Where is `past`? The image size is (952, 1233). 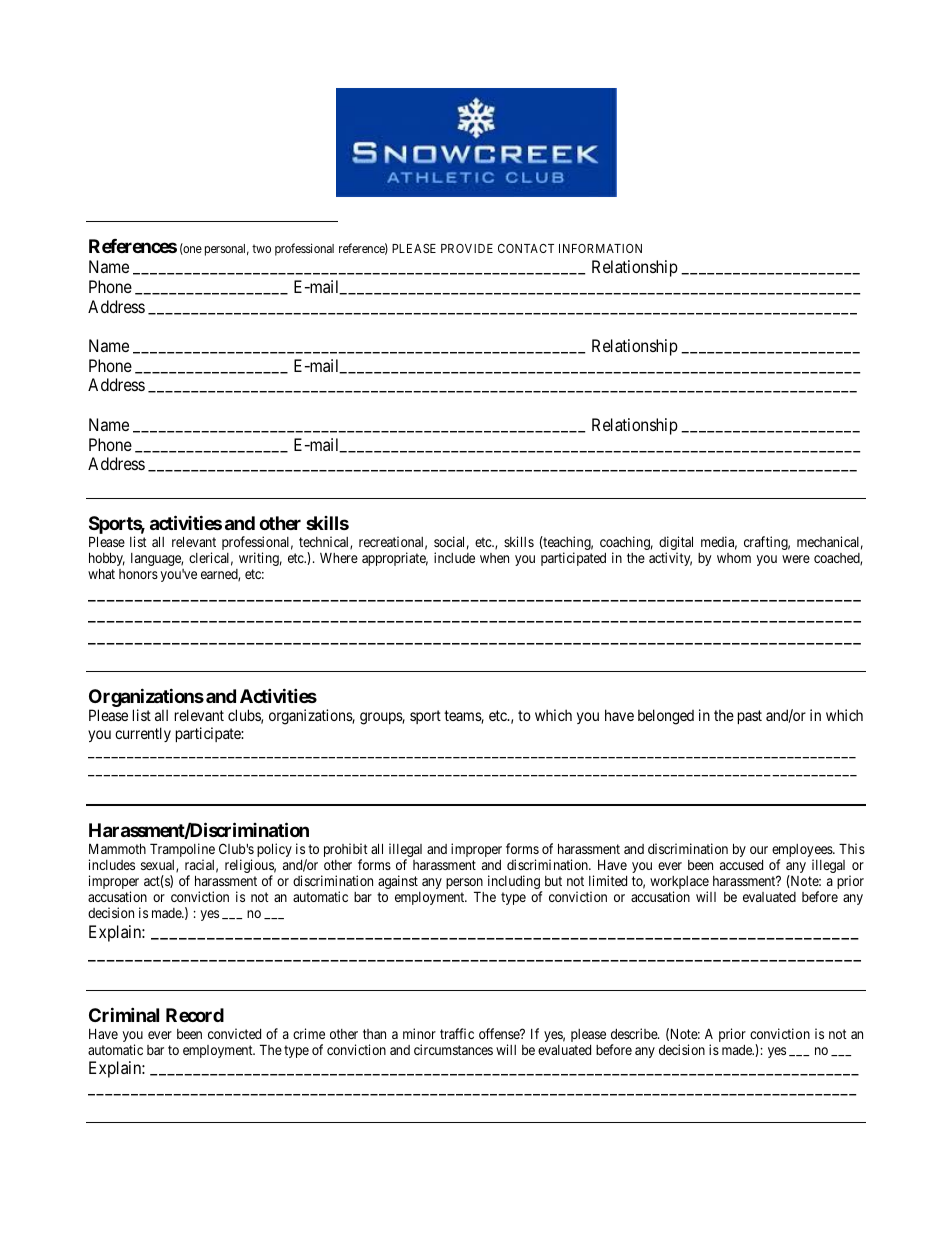 past is located at coordinates (750, 717).
